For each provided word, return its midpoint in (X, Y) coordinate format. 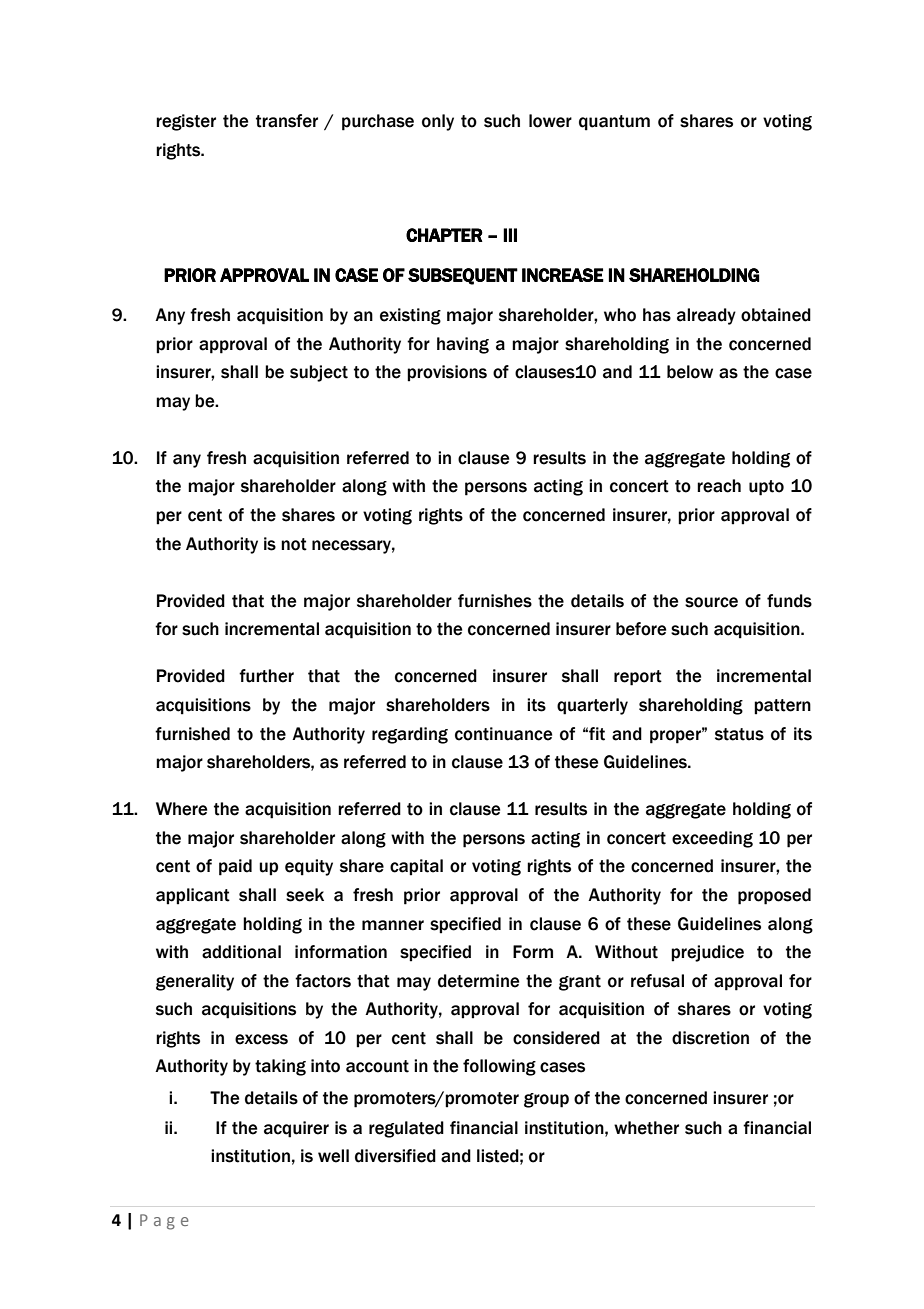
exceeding (712, 839)
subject (319, 373)
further (266, 676)
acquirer (296, 1129)
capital (416, 867)
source (711, 602)
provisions (447, 373)
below (690, 372)
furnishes (495, 601)
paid (235, 867)
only (438, 122)
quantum (614, 123)
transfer (287, 121)
